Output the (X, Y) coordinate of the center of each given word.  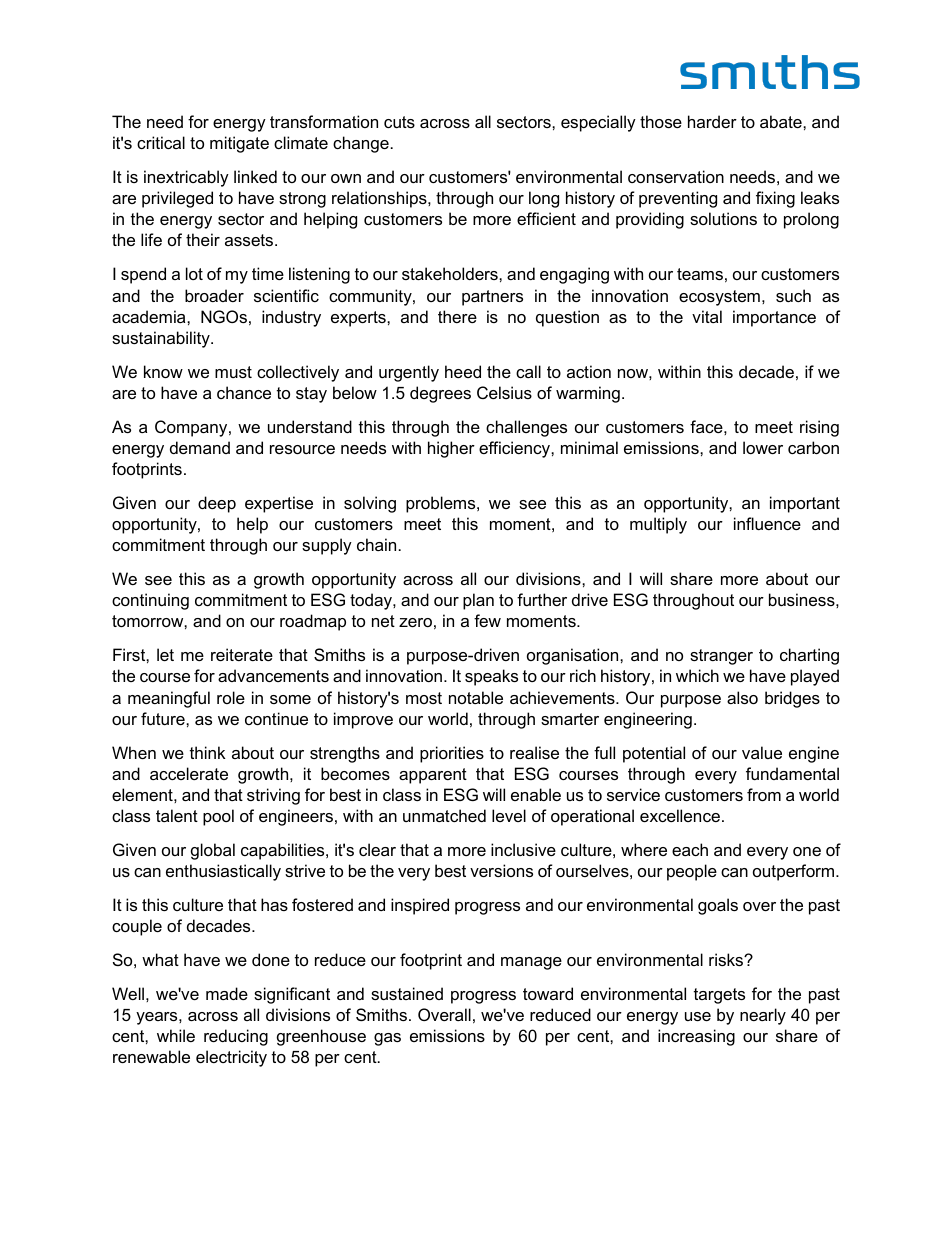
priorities (452, 754)
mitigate (239, 144)
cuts (399, 122)
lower (763, 447)
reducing (236, 1037)
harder (712, 121)
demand (200, 447)
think (208, 752)
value (762, 752)
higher (451, 449)
